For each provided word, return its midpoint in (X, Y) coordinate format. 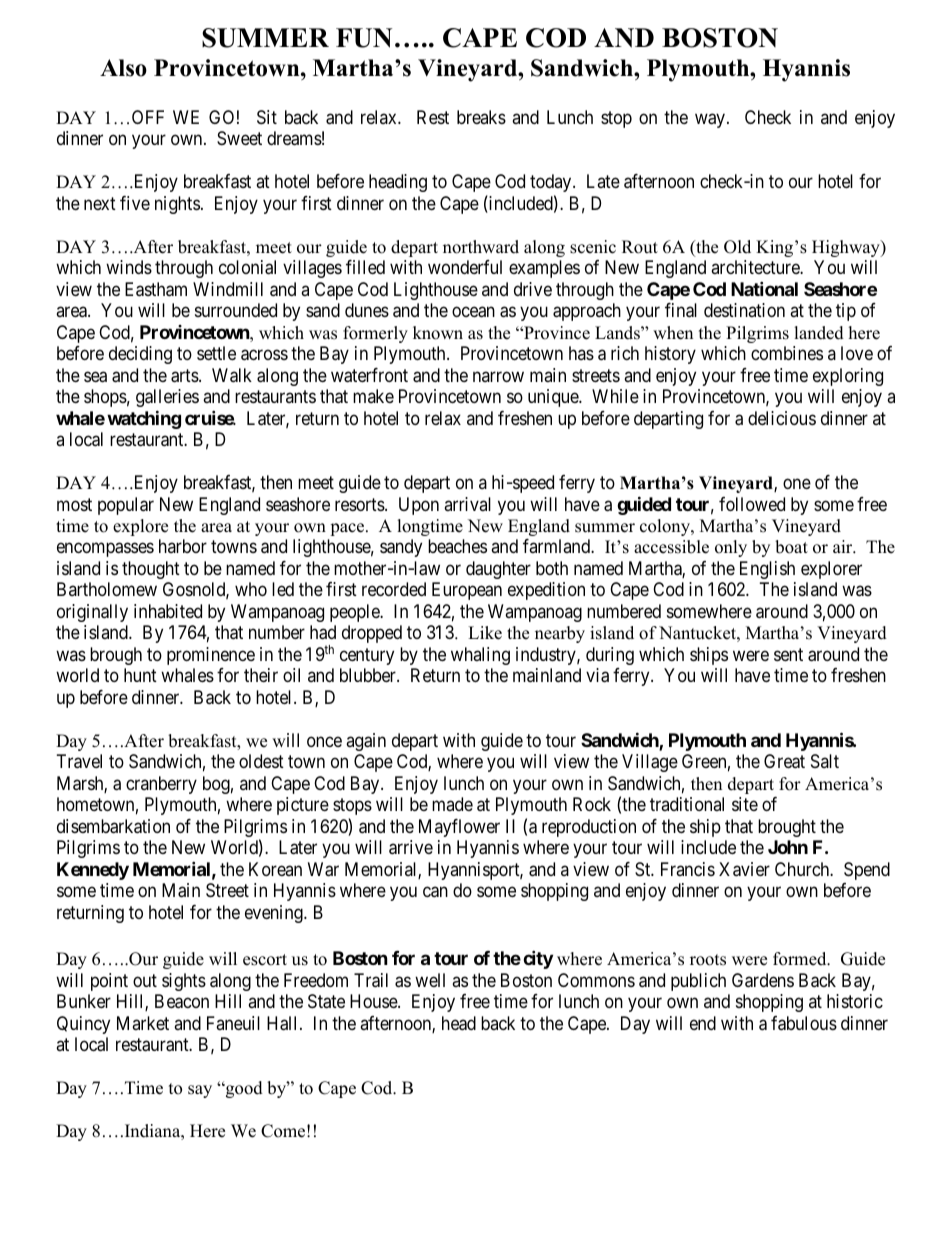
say (200, 1091)
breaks (481, 117)
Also (123, 68)
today (552, 183)
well (430, 980)
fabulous (804, 1023)
